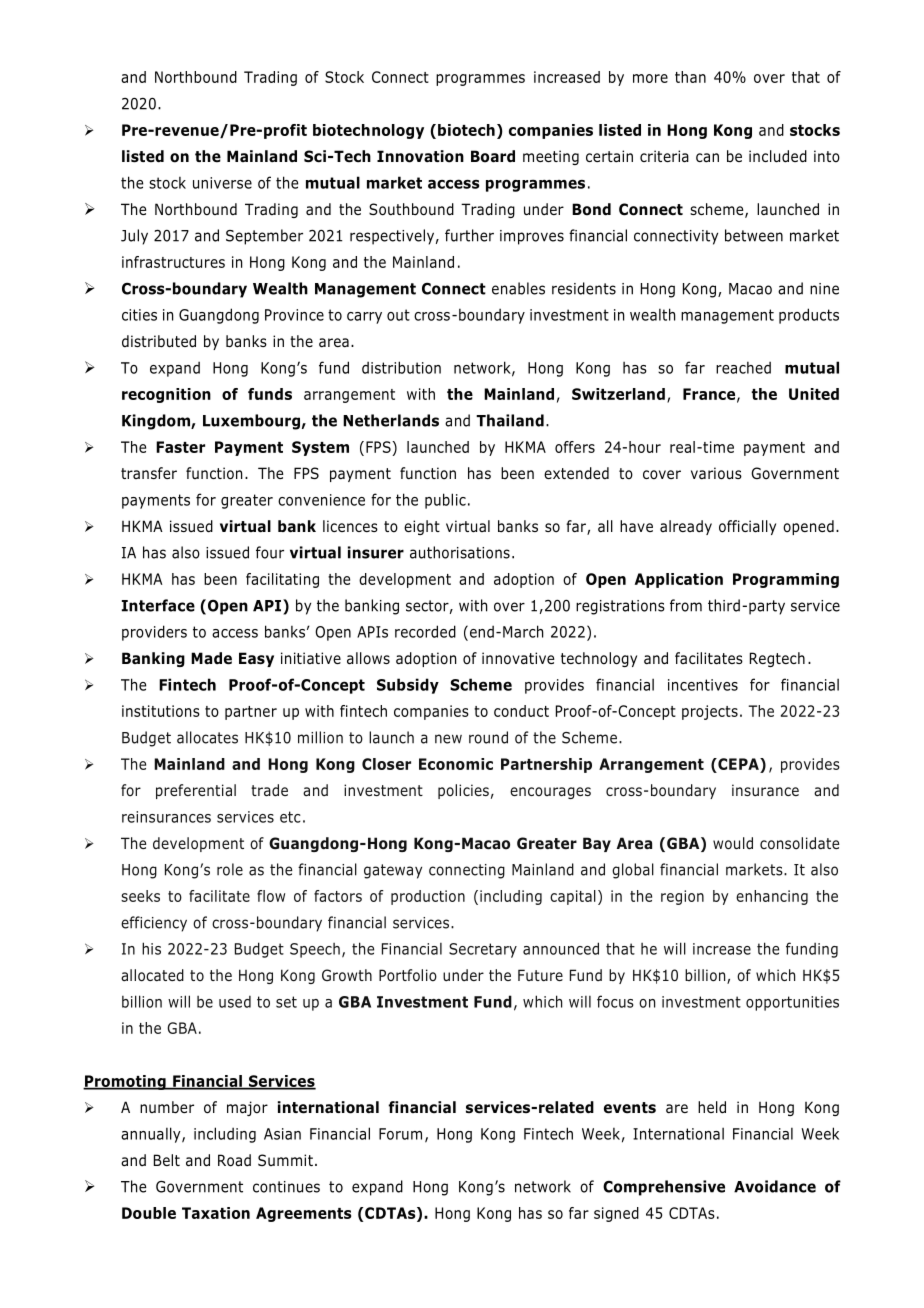 The image size is (924, 1308). Describe the element at coordinates (483, 950) in the image. I see `Secretary` at that location.
